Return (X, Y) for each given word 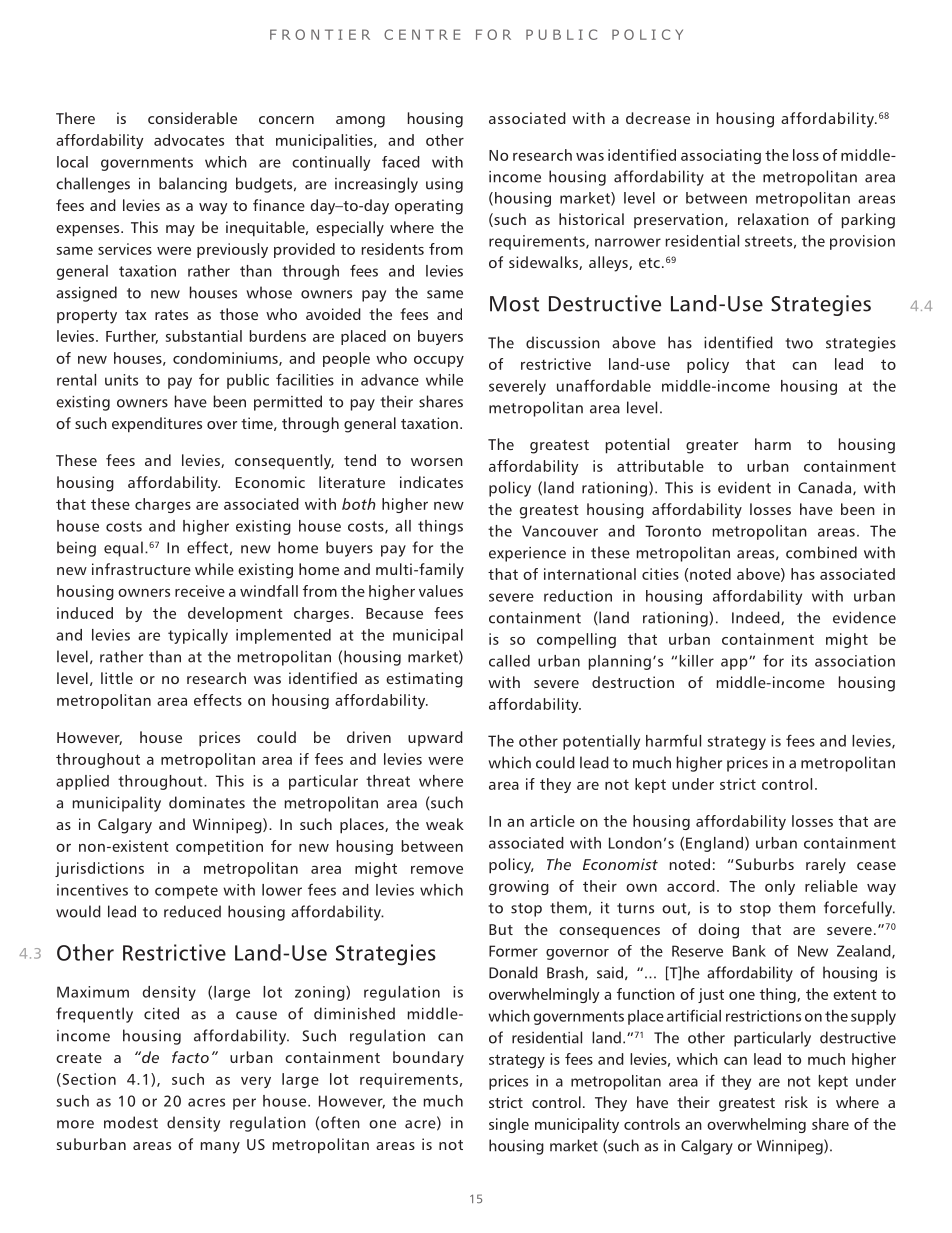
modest (131, 1122)
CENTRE (422, 34)
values (441, 591)
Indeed (757, 618)
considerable (192, 118)
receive (200, 591)
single (509, 1125)
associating (721, 156)
